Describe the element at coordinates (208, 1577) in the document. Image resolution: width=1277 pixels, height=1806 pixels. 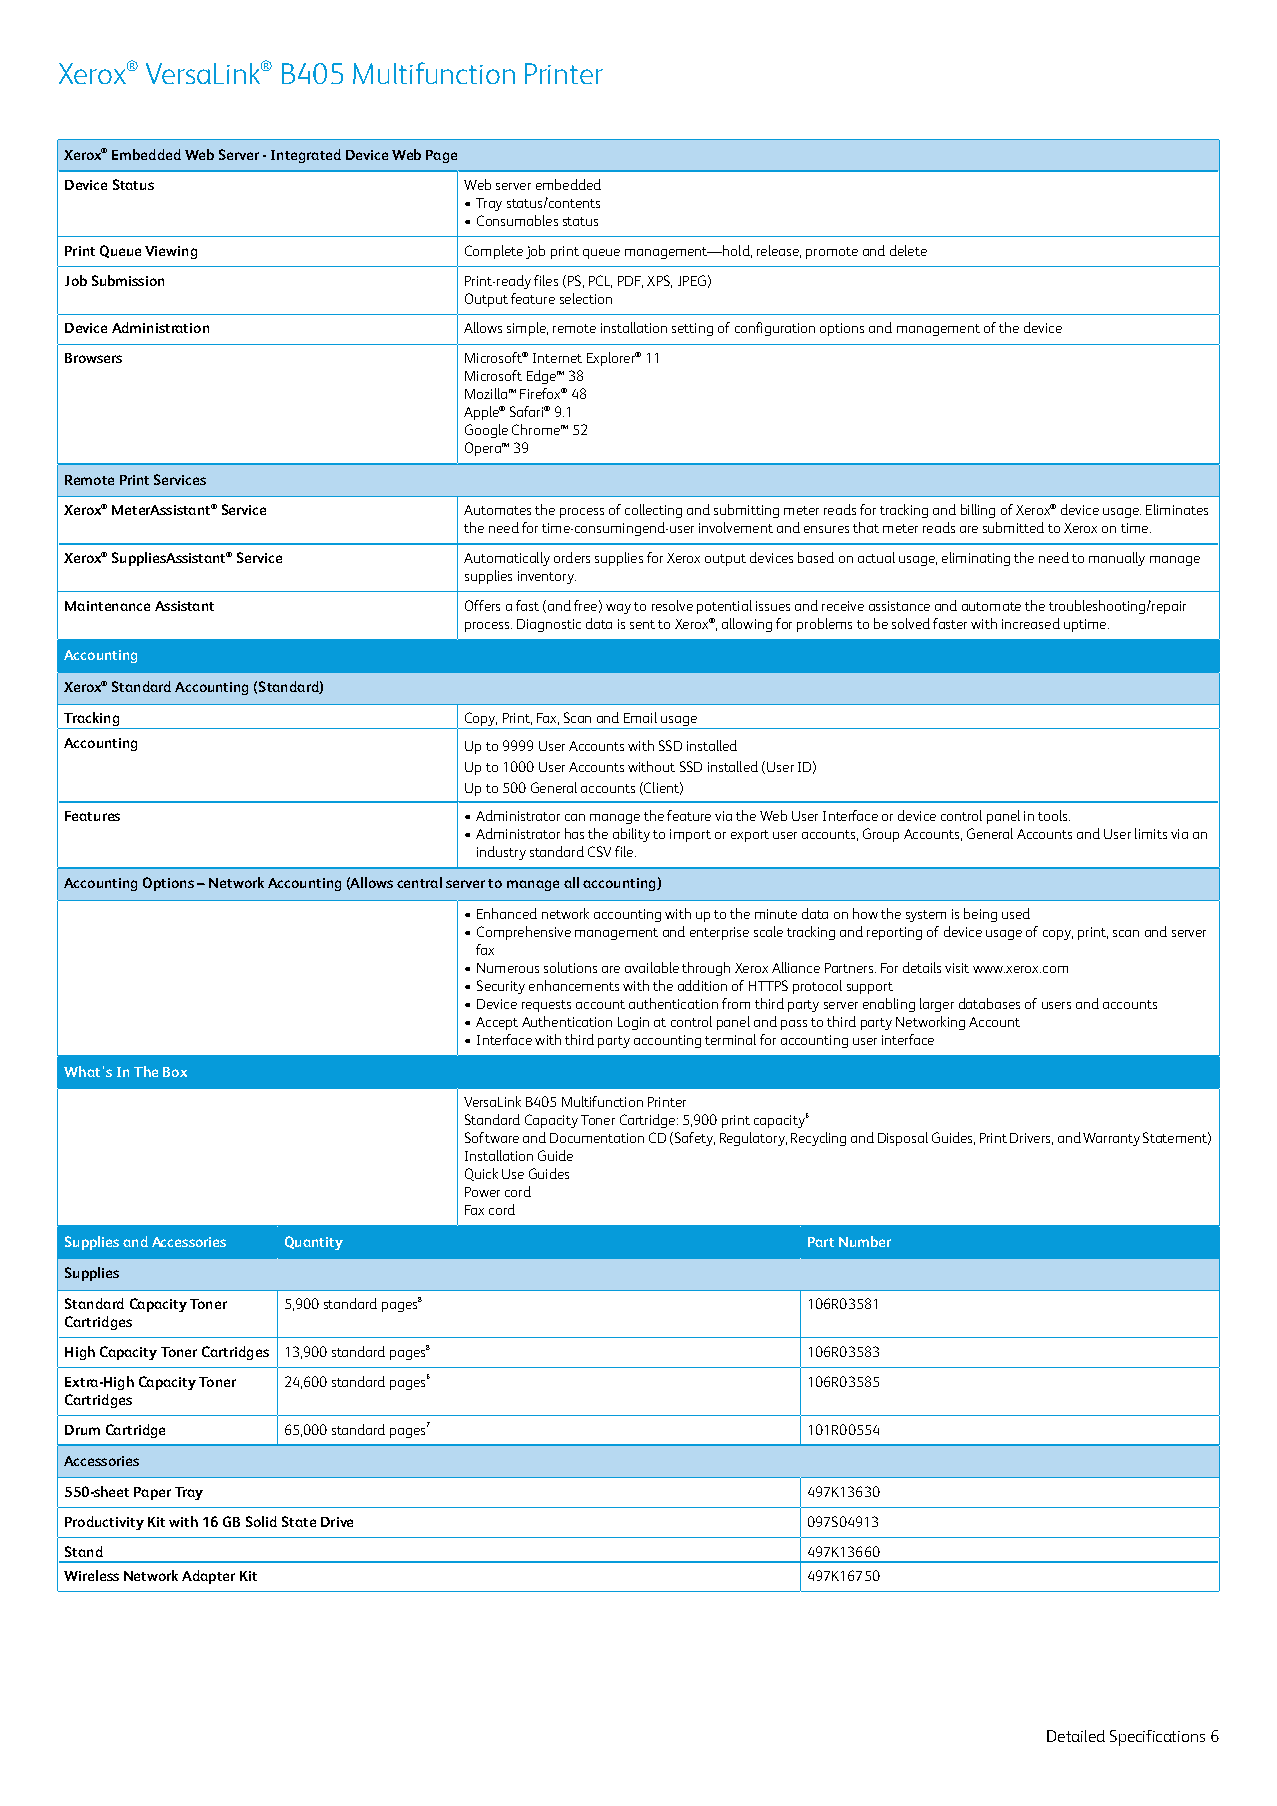
I see `Adapter` at that location.
